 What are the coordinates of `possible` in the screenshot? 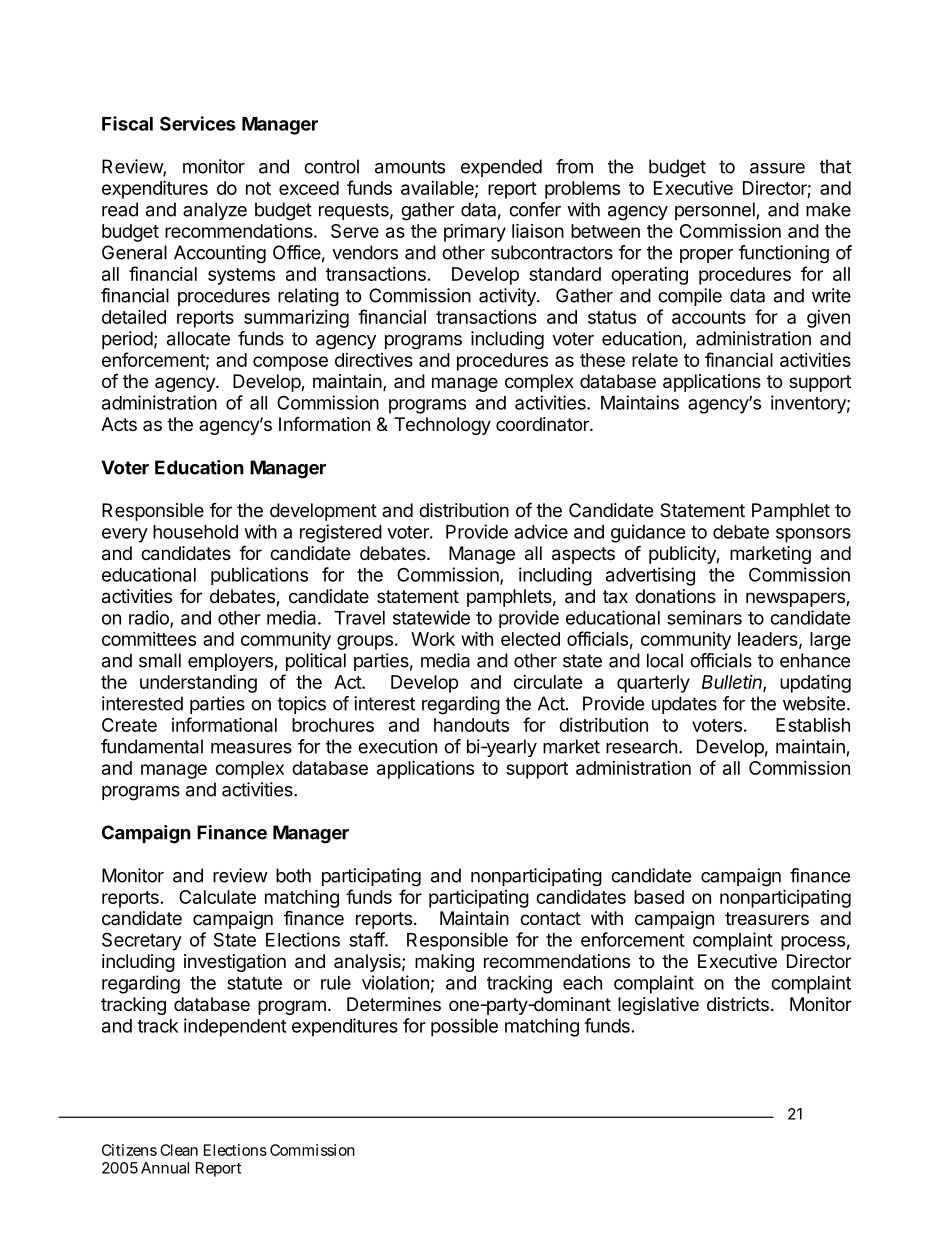 It's located at (464, 1027).
